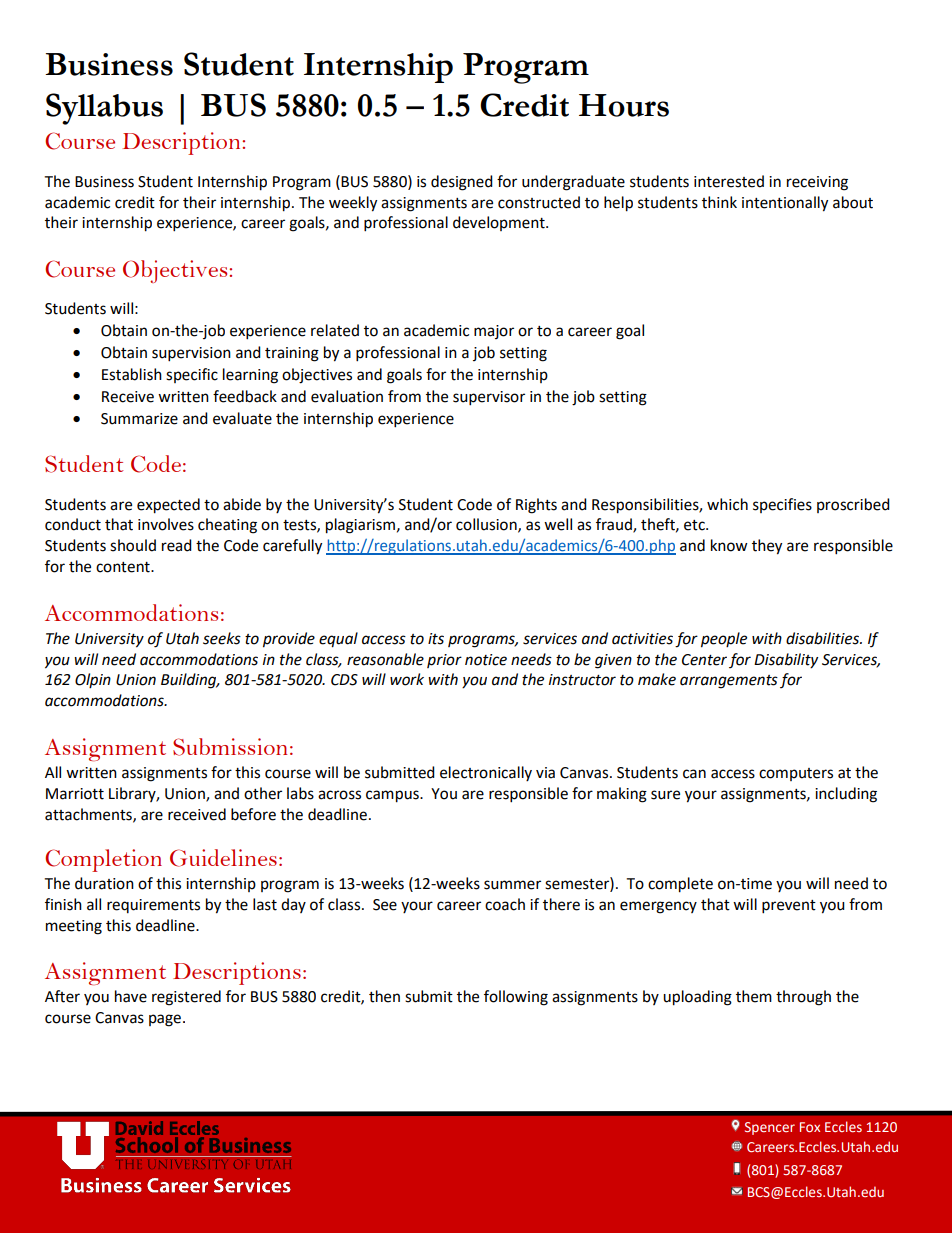 The height and width of the screenshot is (1233, 952). What do you see at coordinates (724, 640) in the screenshot?
I see `people` at bounding box center [724, 640].
